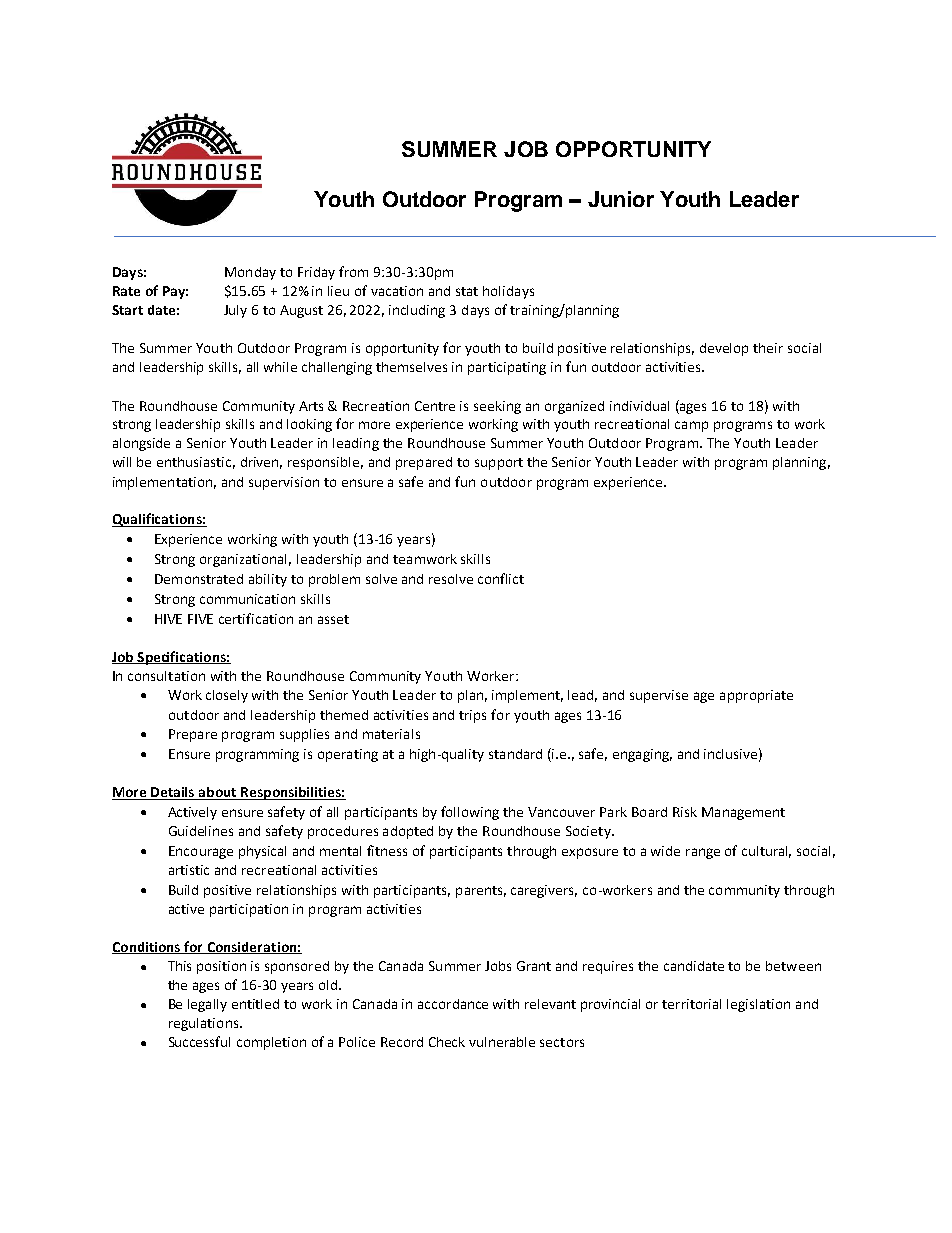 The image size is (952, 1233). Describe the element at coordinates (691, 1004) in the screenshot. I see `territorial` at that location.
